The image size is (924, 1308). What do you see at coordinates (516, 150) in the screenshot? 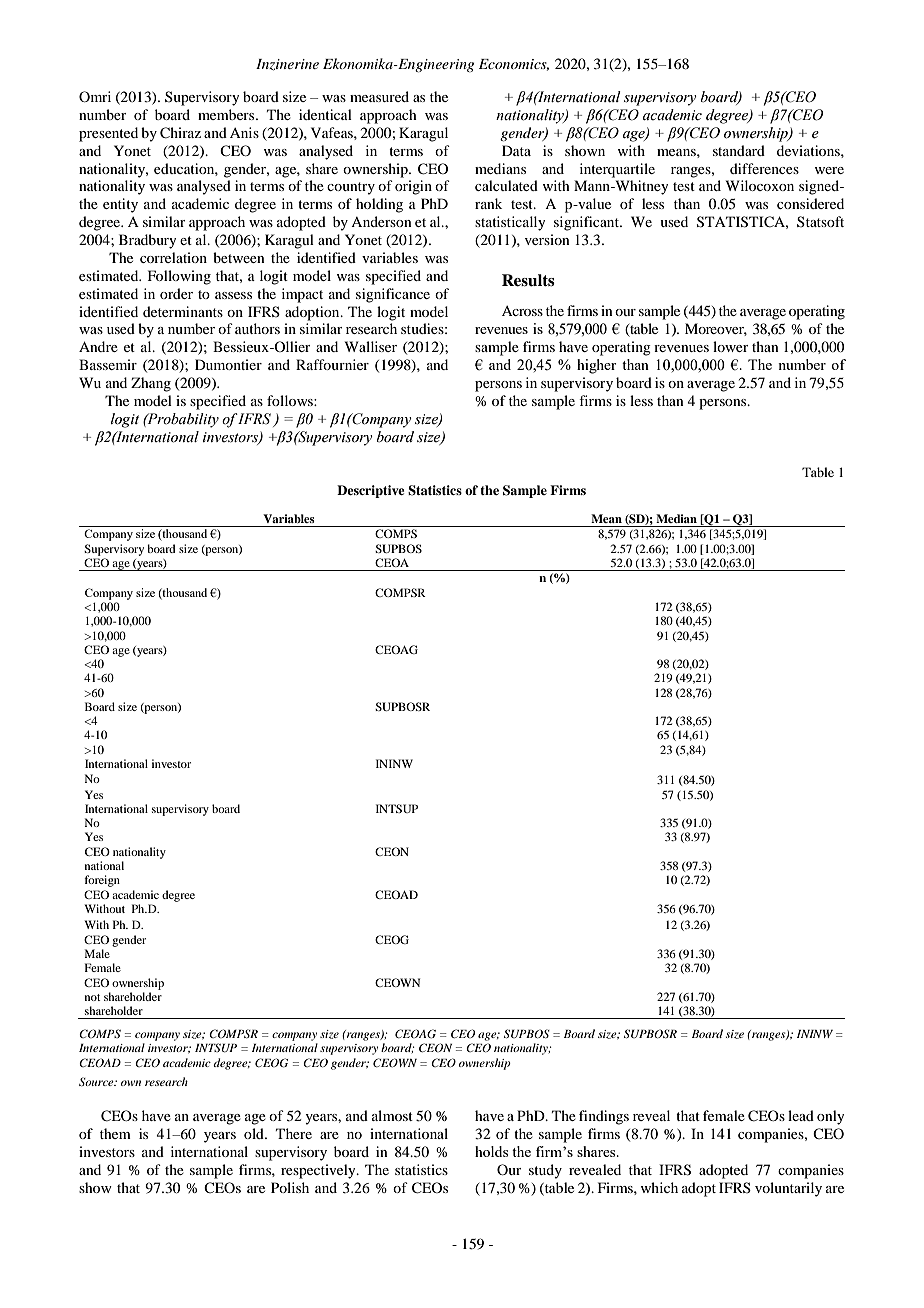
I see `Data` at bounding box center [516, 150].
